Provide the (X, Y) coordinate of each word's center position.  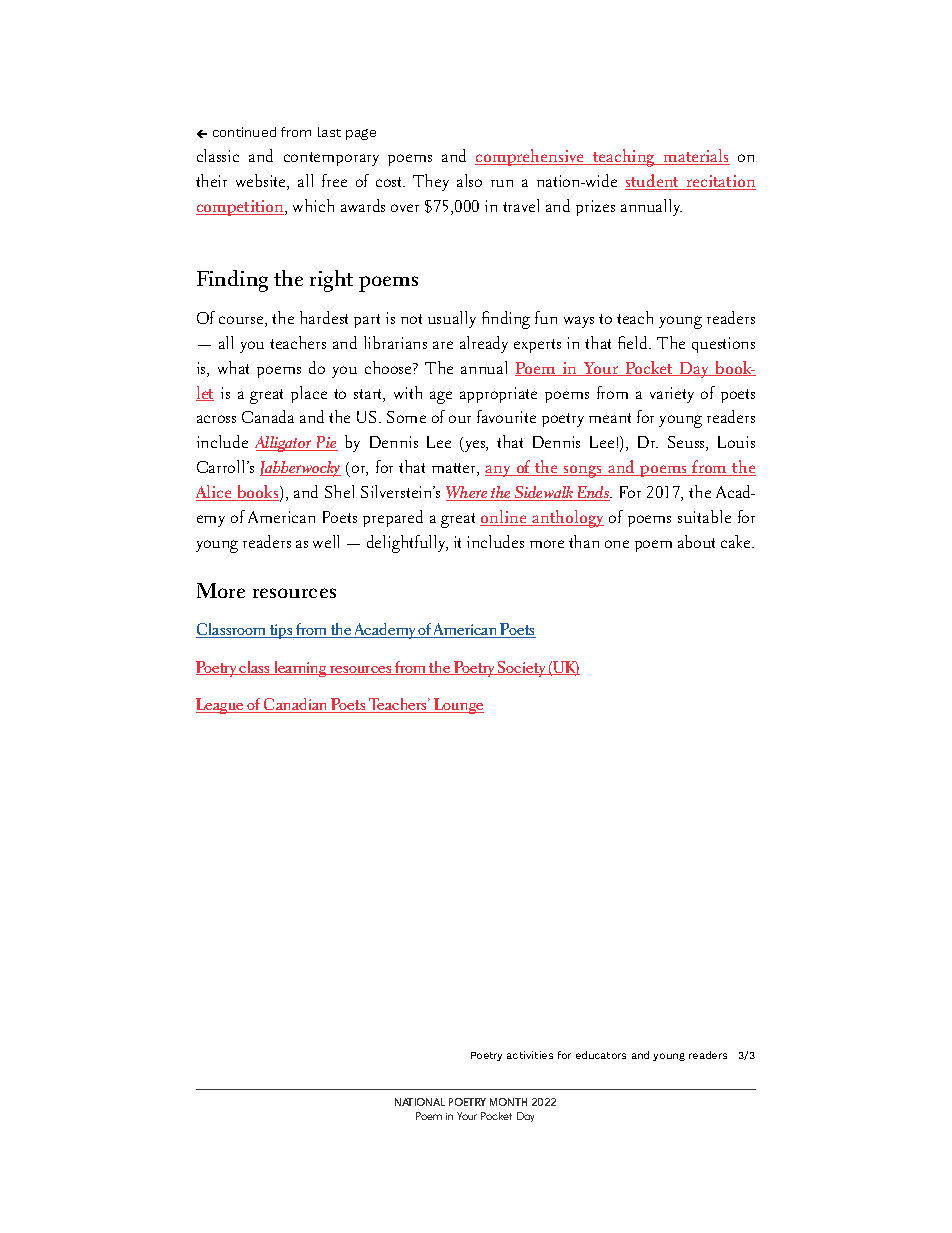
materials (696, 157)
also (469, 180)
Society (522, 669)
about (696, 541)
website (262, 182)
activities (530, 1055)
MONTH (508, 1102)
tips (281, 631)
